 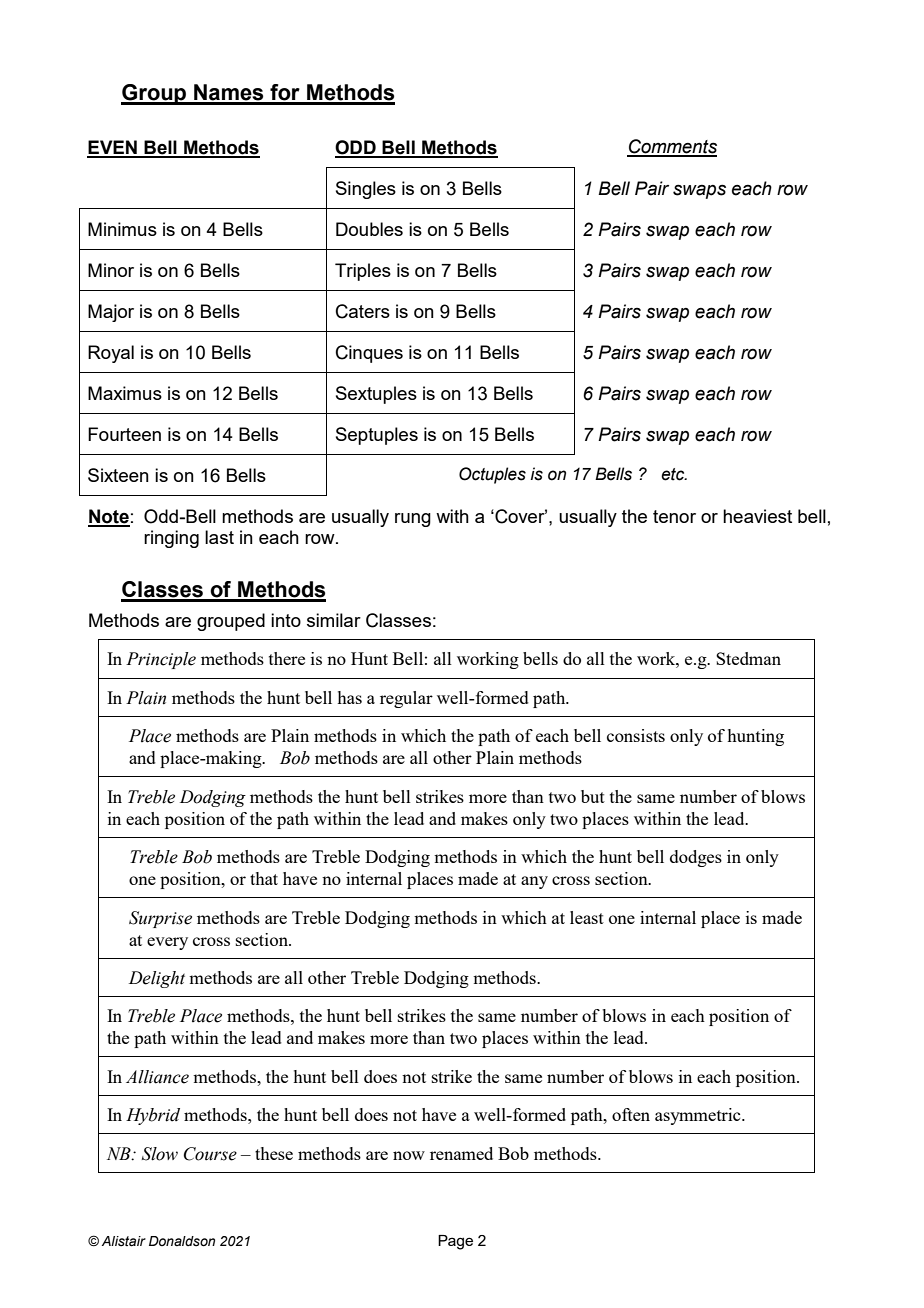 What do you see at coordinates (534, 882) in the document?
I see `any` at bounding box center [534, 882].
